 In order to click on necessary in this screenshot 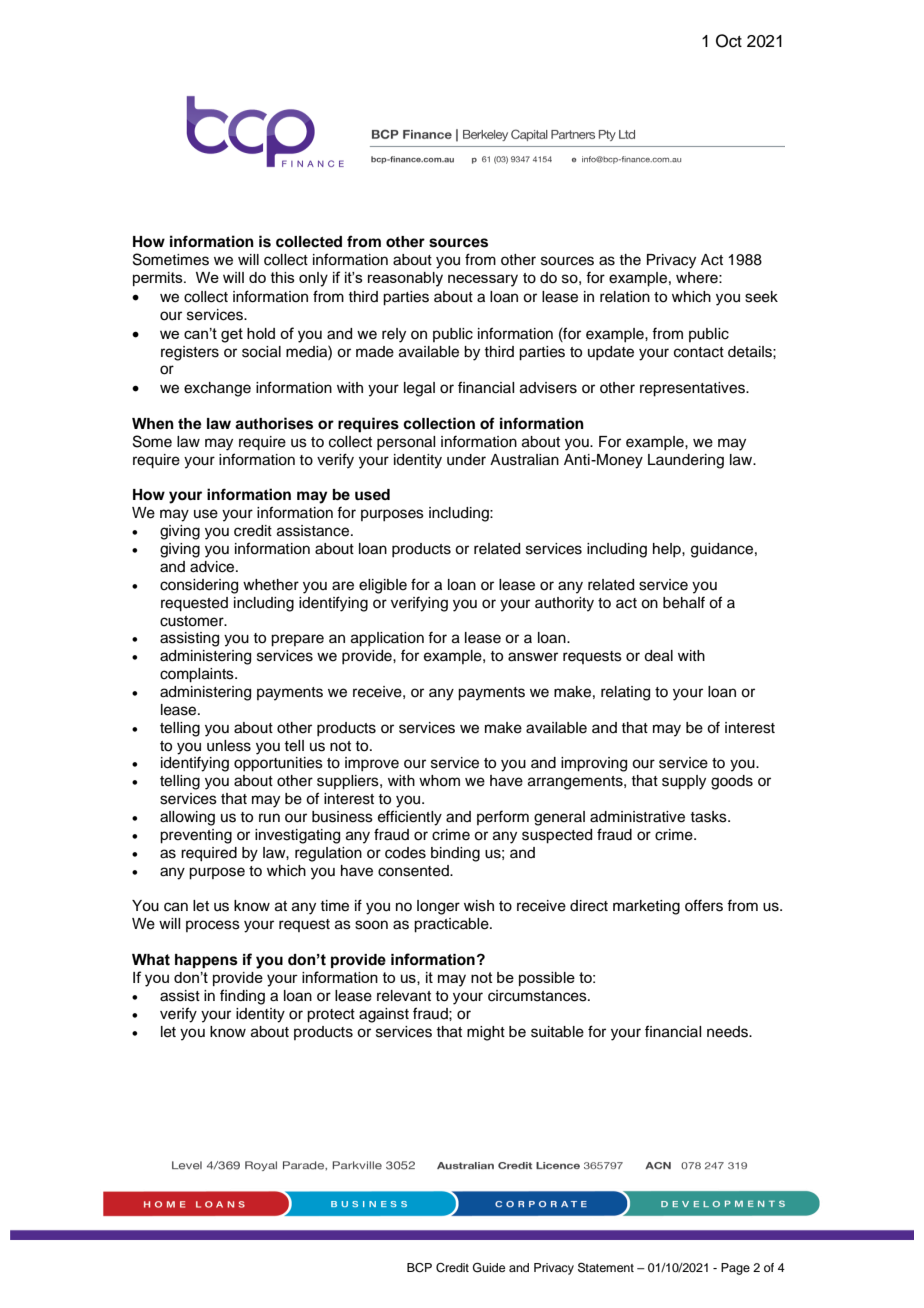, I will do `click(483, 280)`.
